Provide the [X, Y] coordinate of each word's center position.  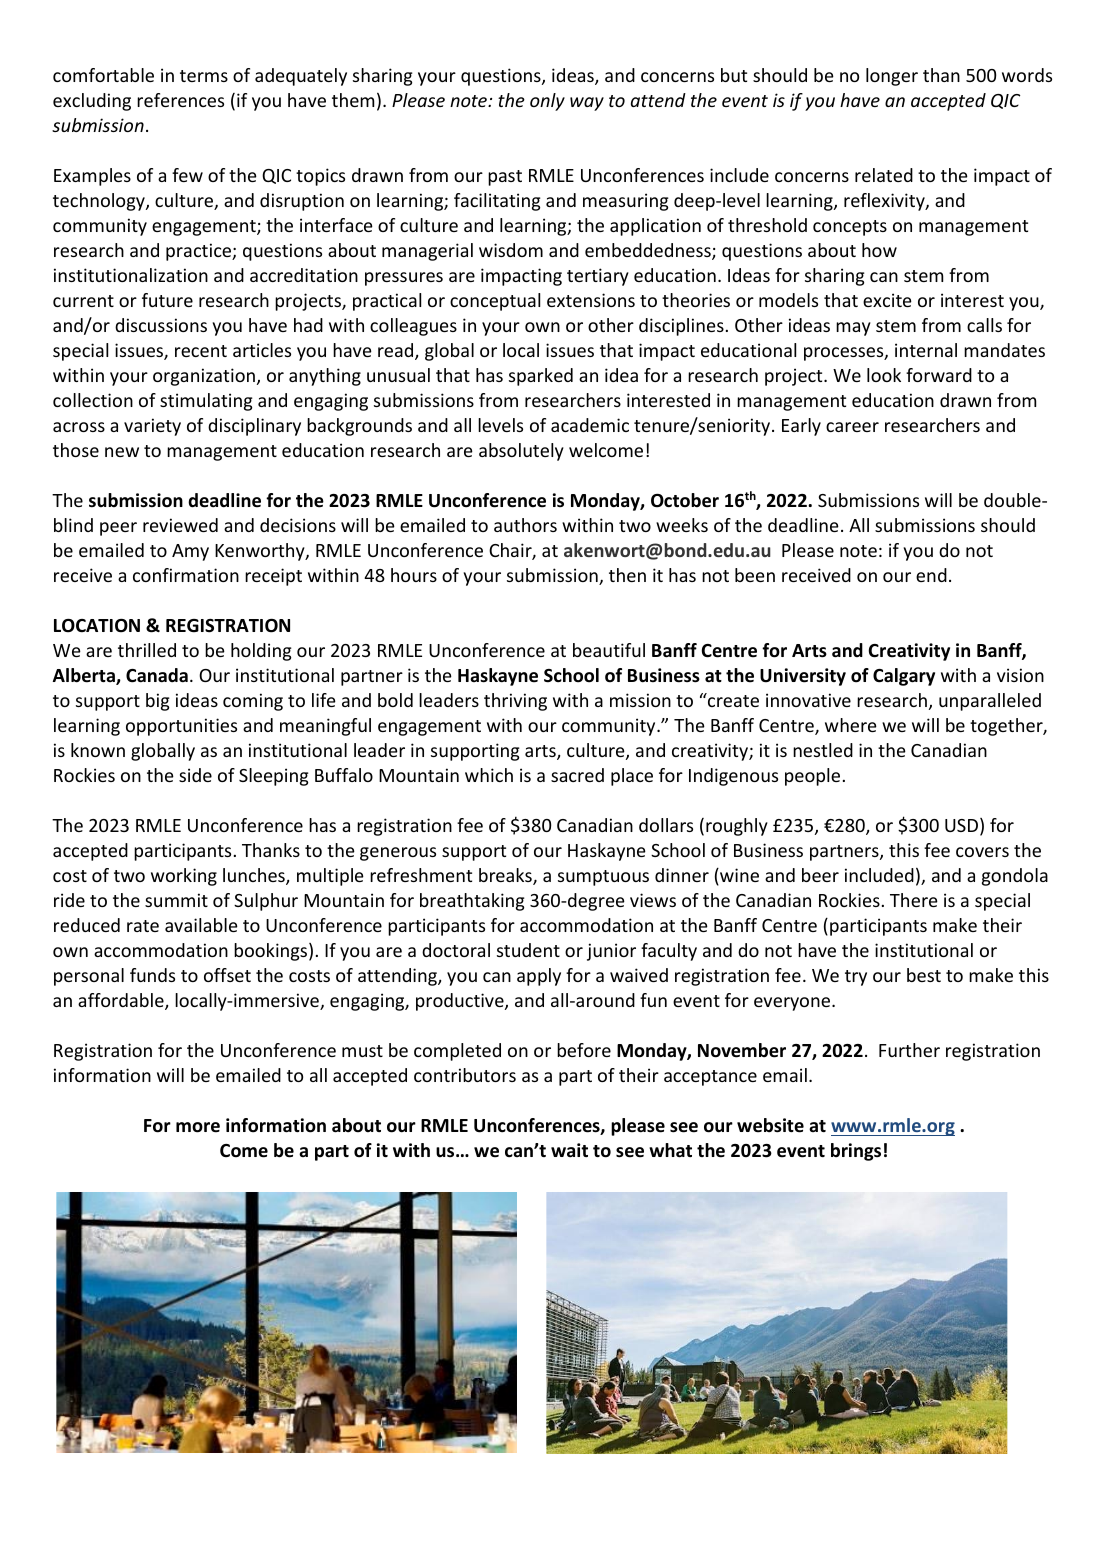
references [180, 100]
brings [856, 1152]
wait [569, 1150]
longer [892, 77]
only [547, 102]
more [198, 1127]
